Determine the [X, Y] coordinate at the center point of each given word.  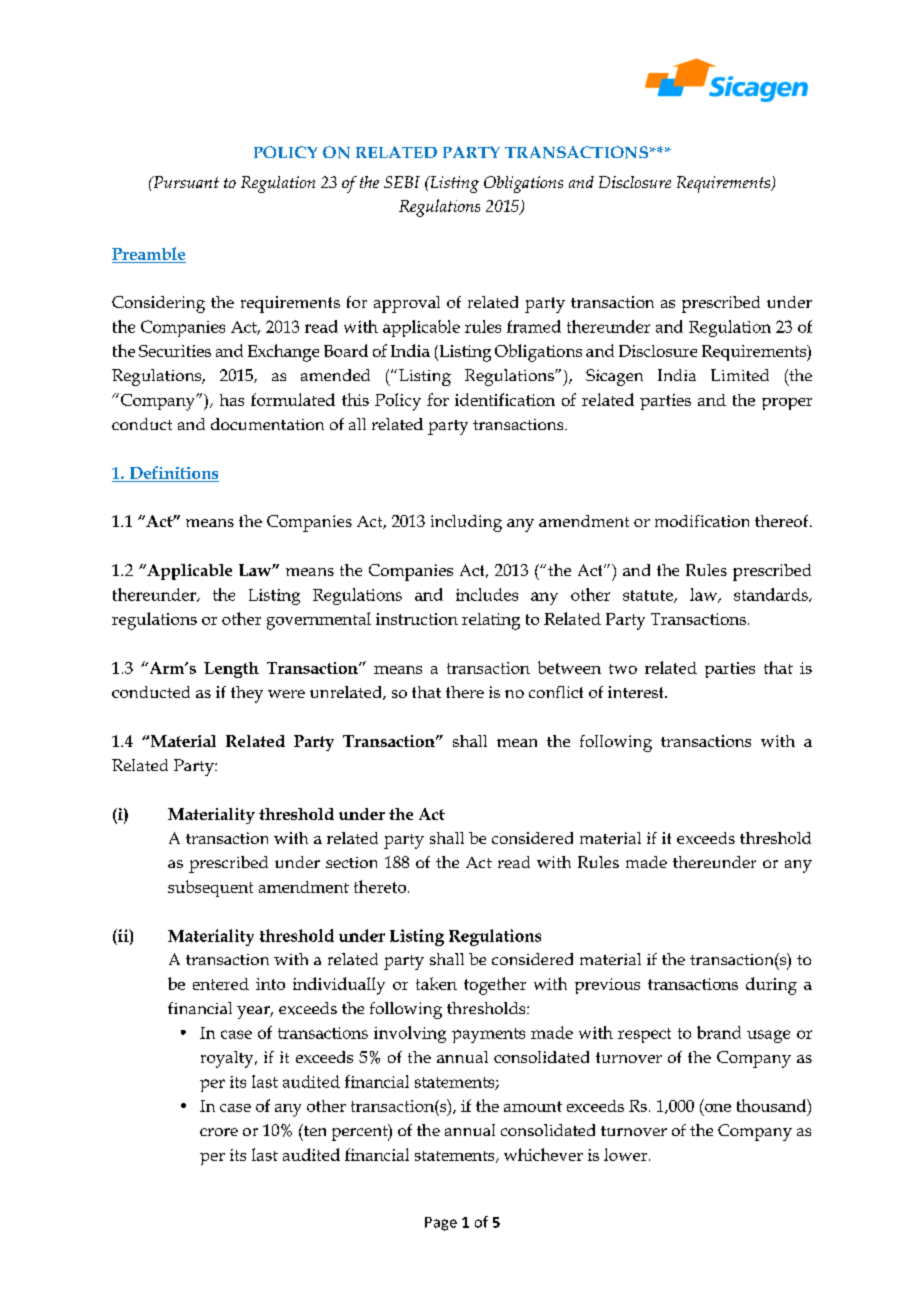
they [247, 694]
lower [627, 1154]
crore [219, 1132]
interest [637, 692]
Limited [740, 375]
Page [441, 1224]
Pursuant [185, 182]
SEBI [402, 182]
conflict [556, 692]
